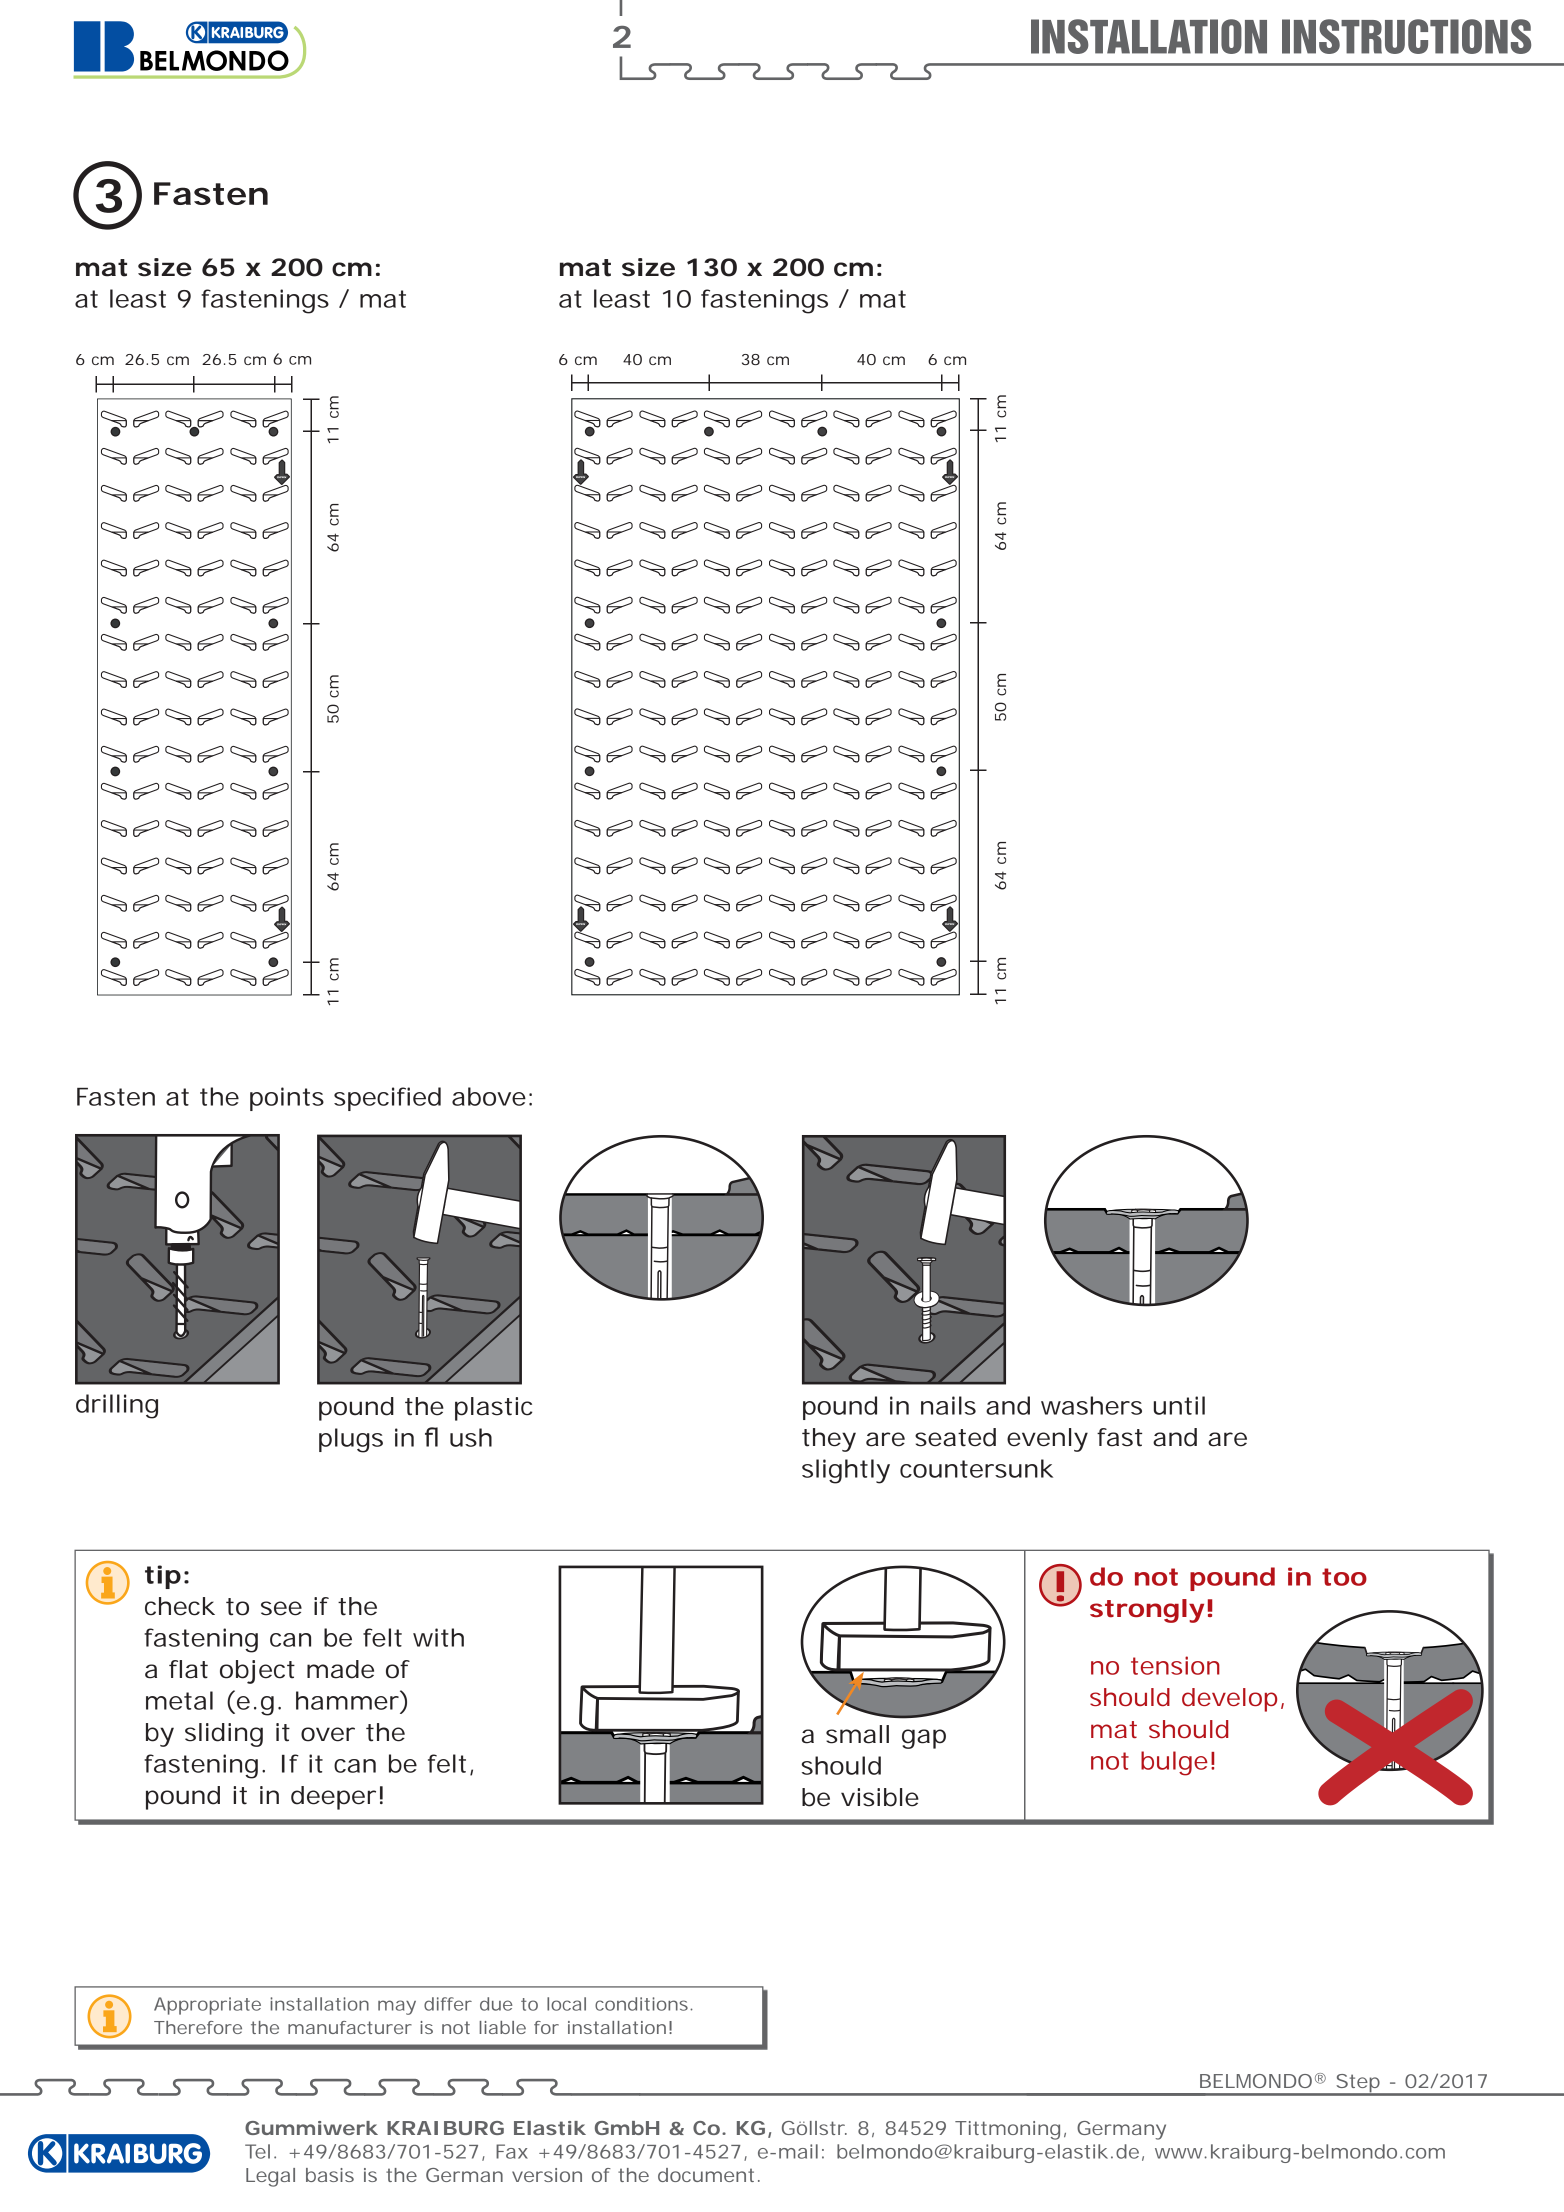 Image resolution: width=1564 pixels, height=2212 pixels. What do you see at coordinates (387, 1099) in the screenshot?
I see `specified` at bounding box center [387, 1099].
